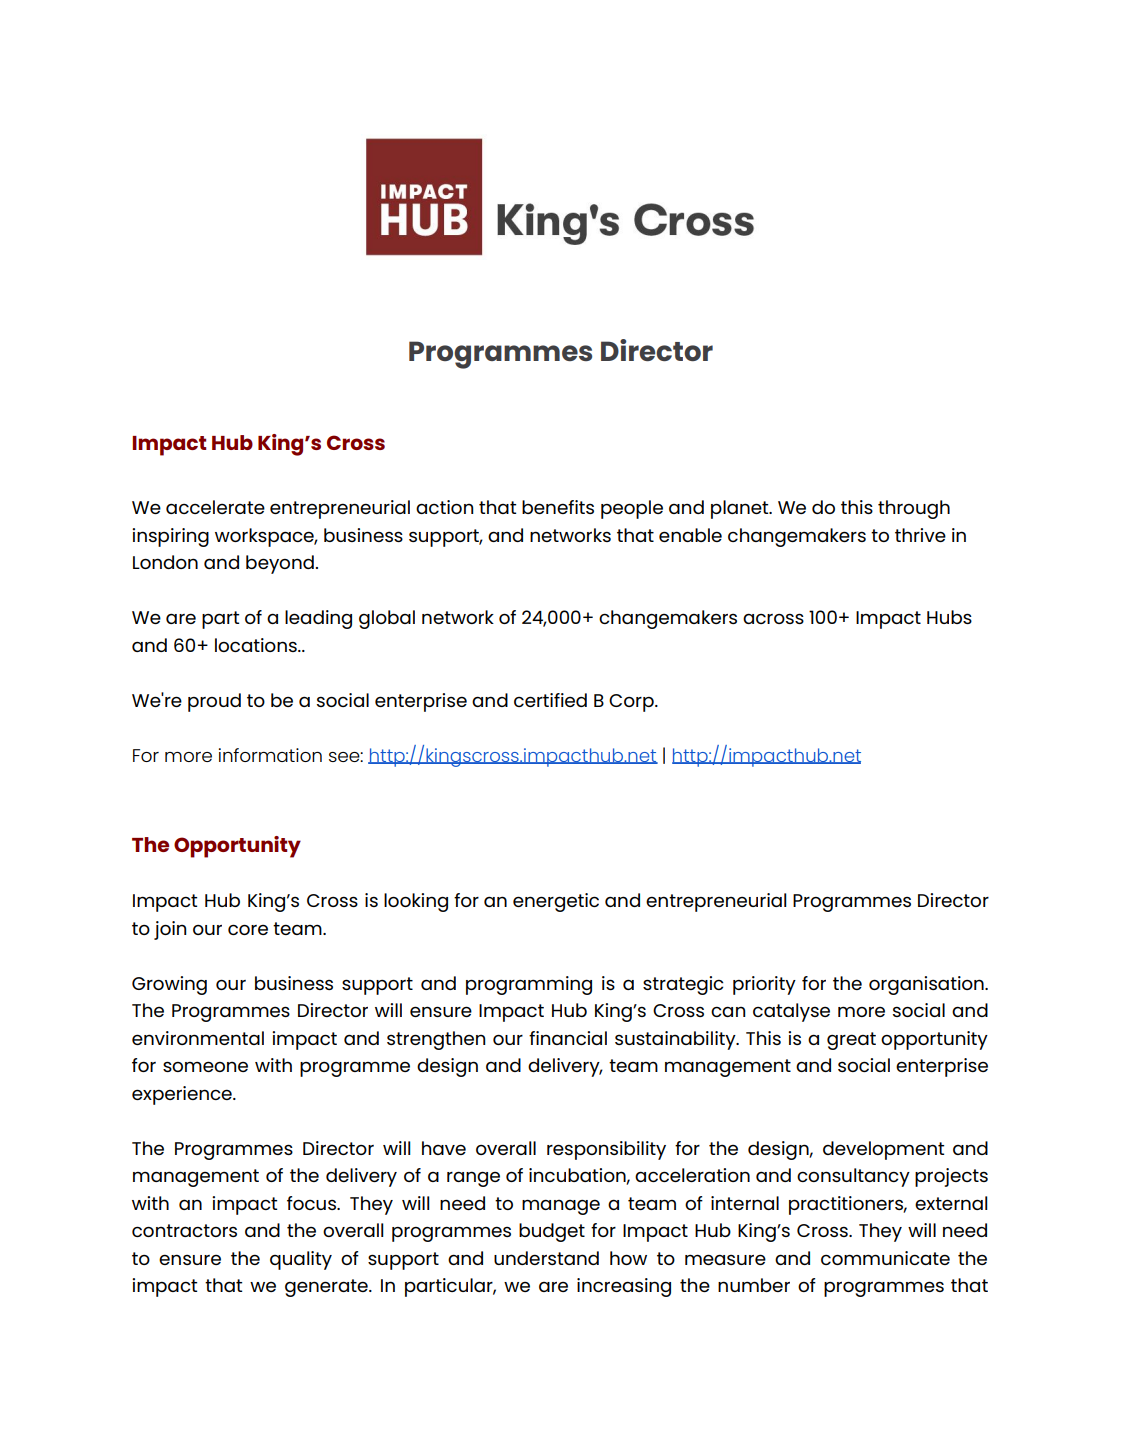  What do you see at coordinates (568, 1038) in the screenshot?
I see `financial` at bounding box center [568, 1038].
